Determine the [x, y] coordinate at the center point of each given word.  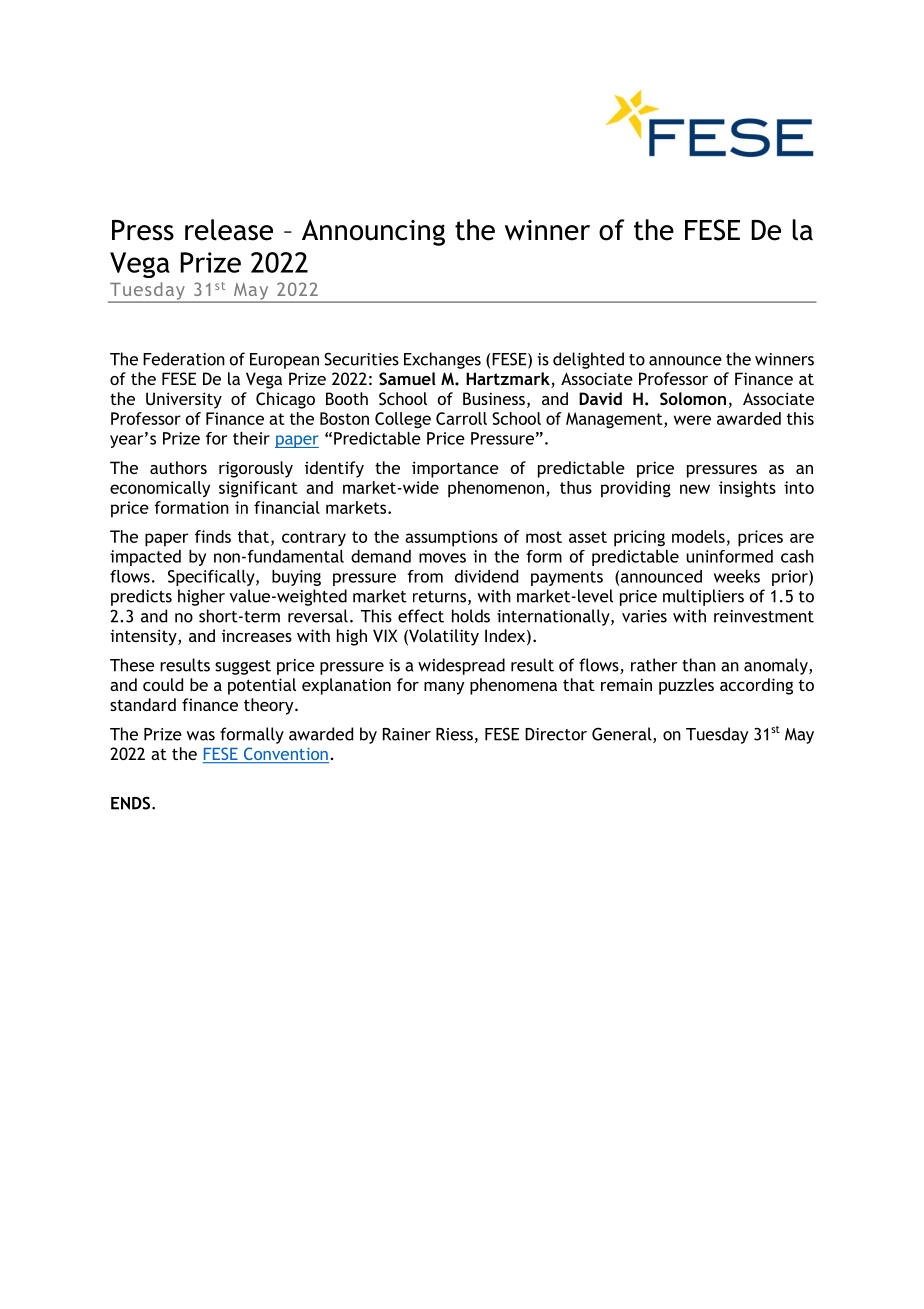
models [698, 536]
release [229, 230]
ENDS [132, 803]
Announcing [373, 232]
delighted [588, 360]
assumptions [451, 538]
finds [213, 536]
